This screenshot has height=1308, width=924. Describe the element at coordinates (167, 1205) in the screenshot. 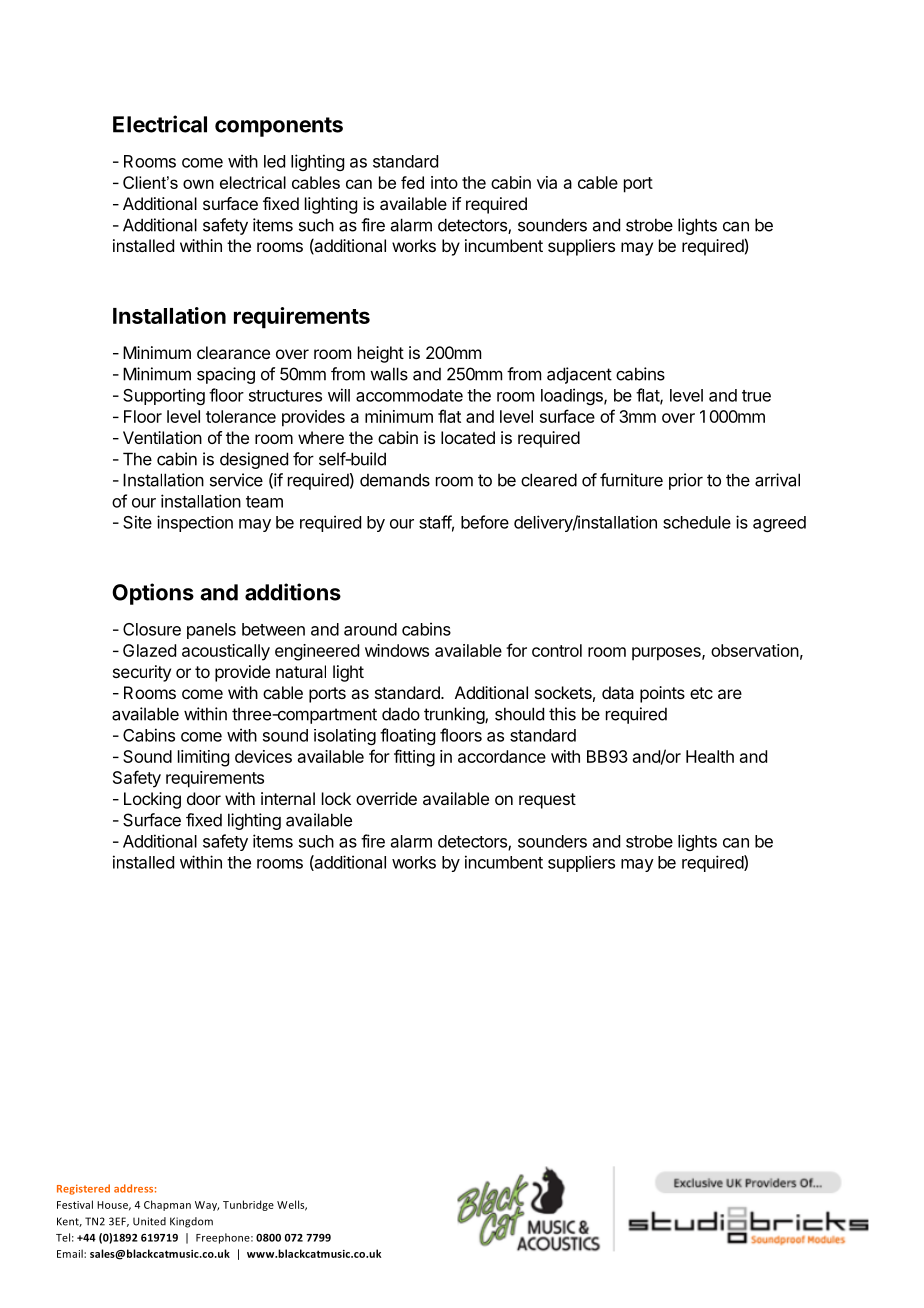

I see `Chapman` at that location.
